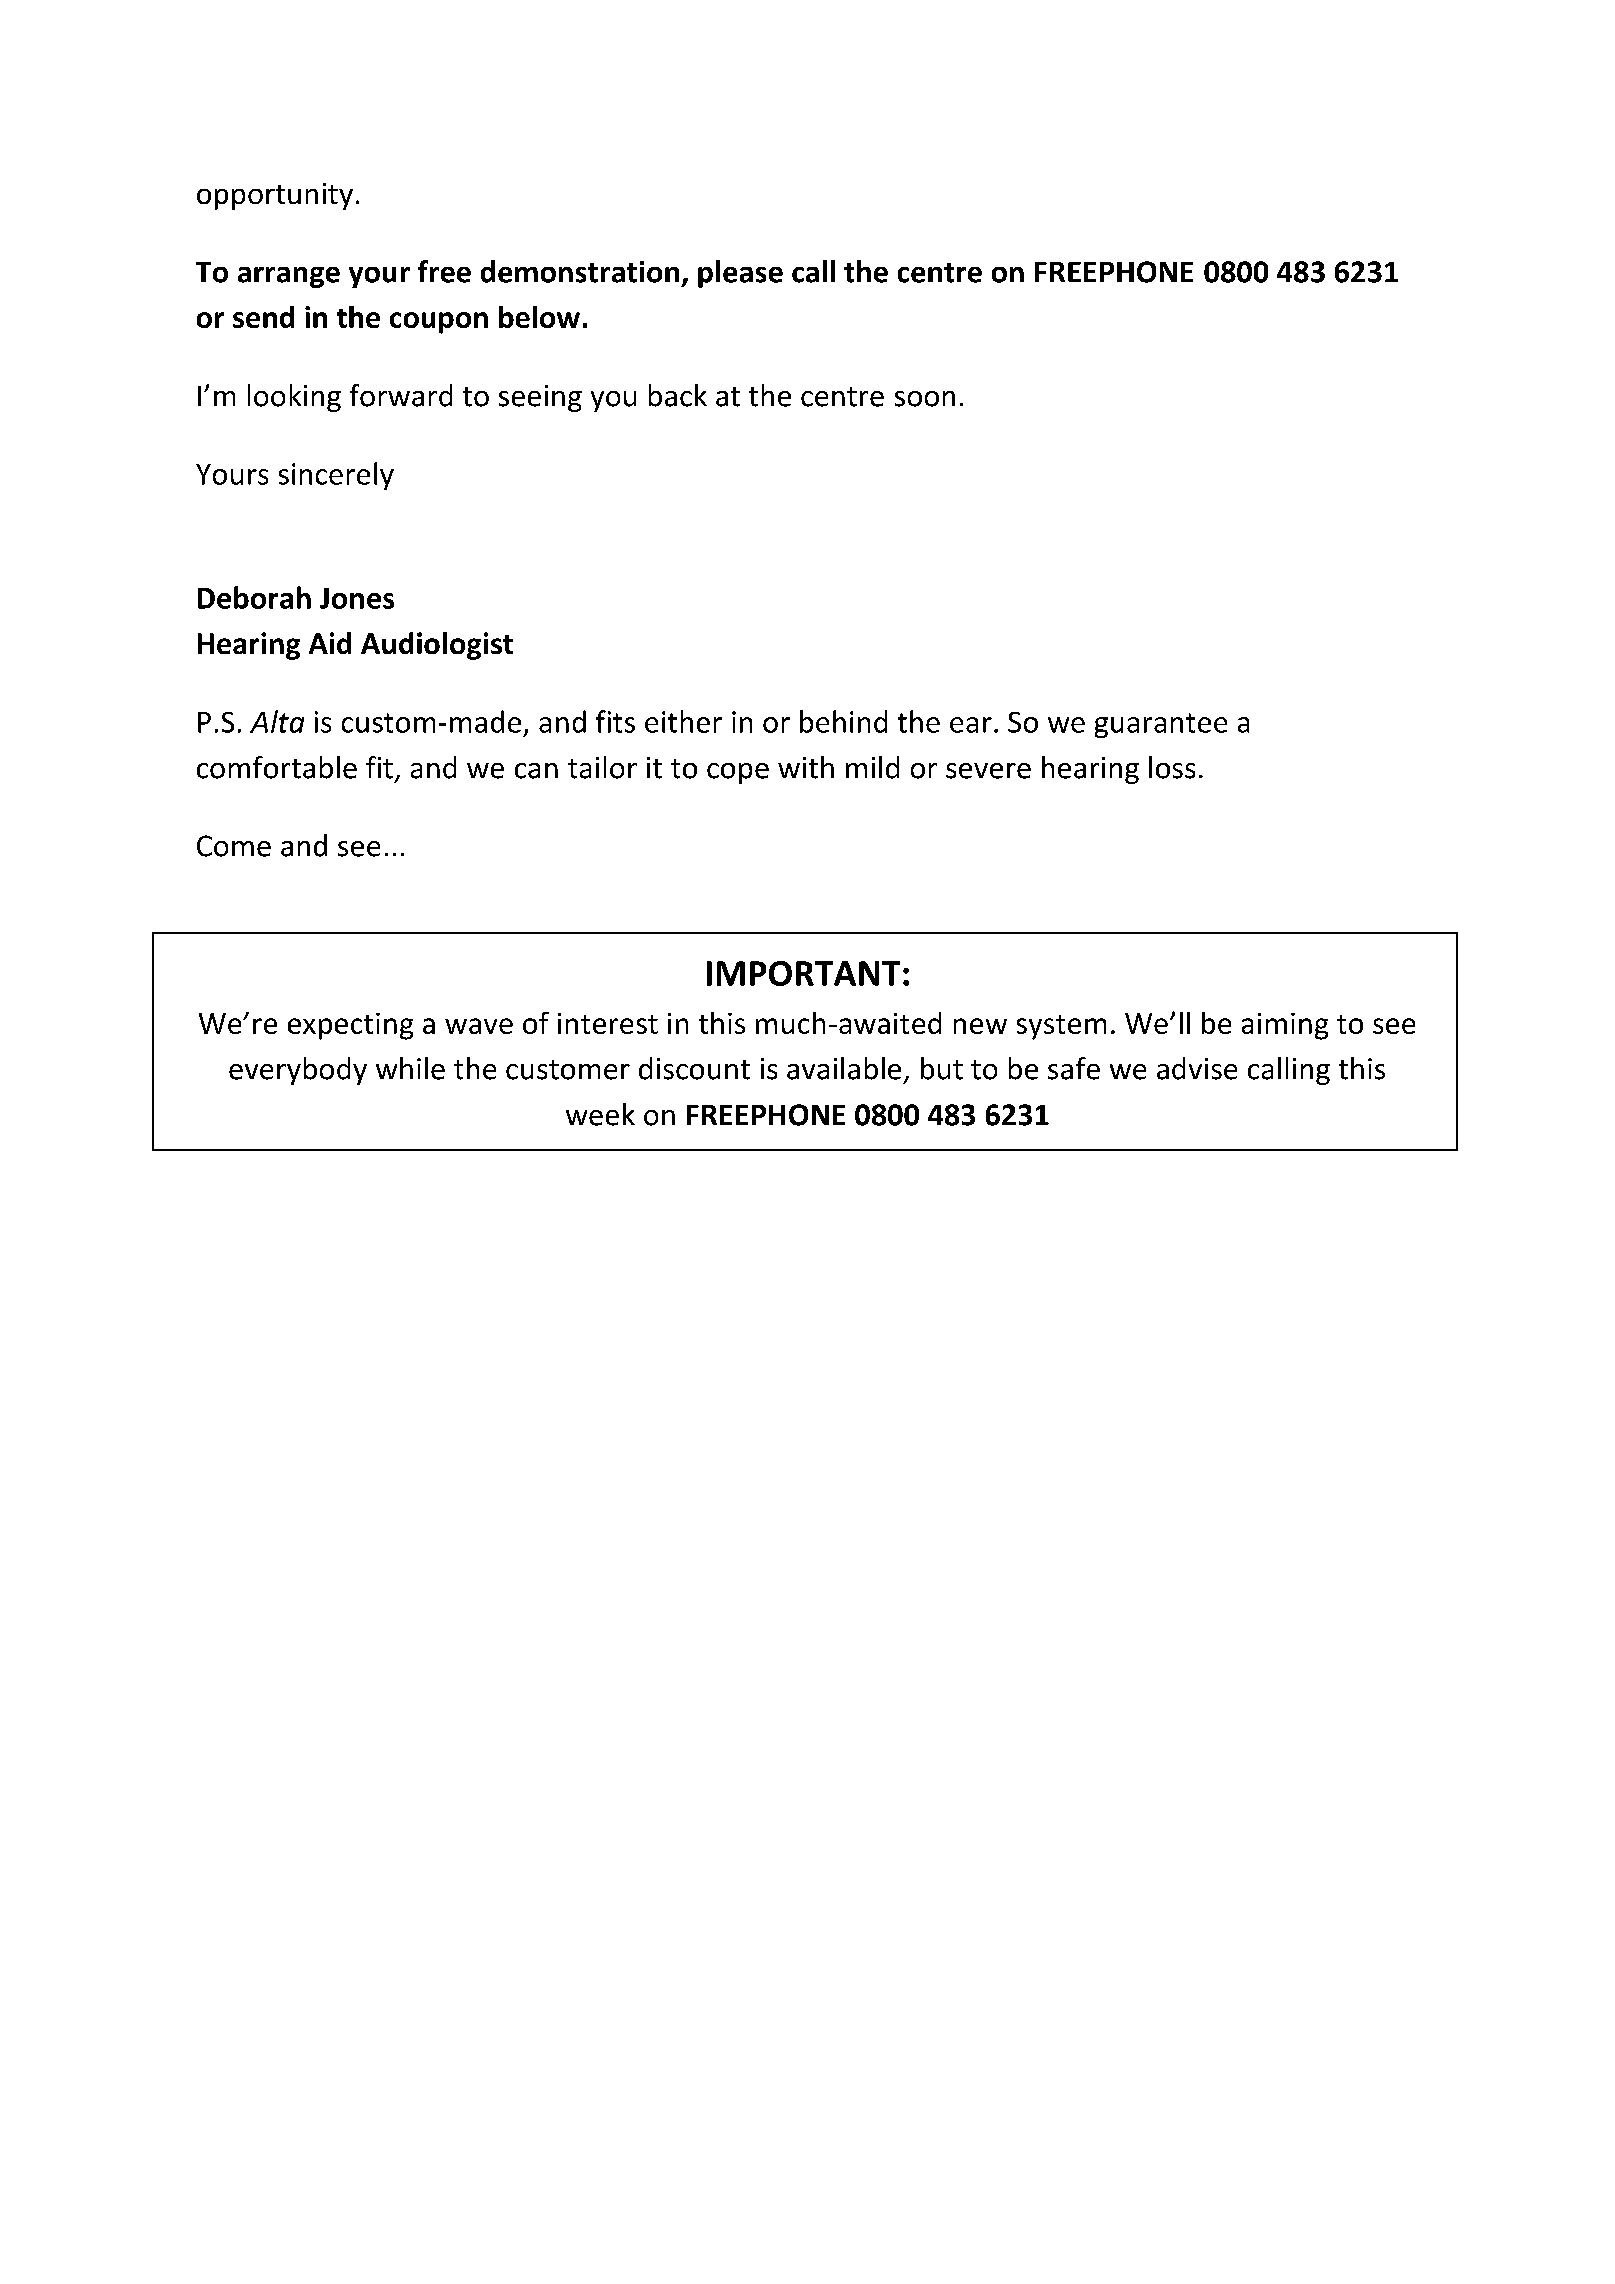  Describe the element at coordinates (1172, 767) in the document. I see `loss` at that location.
